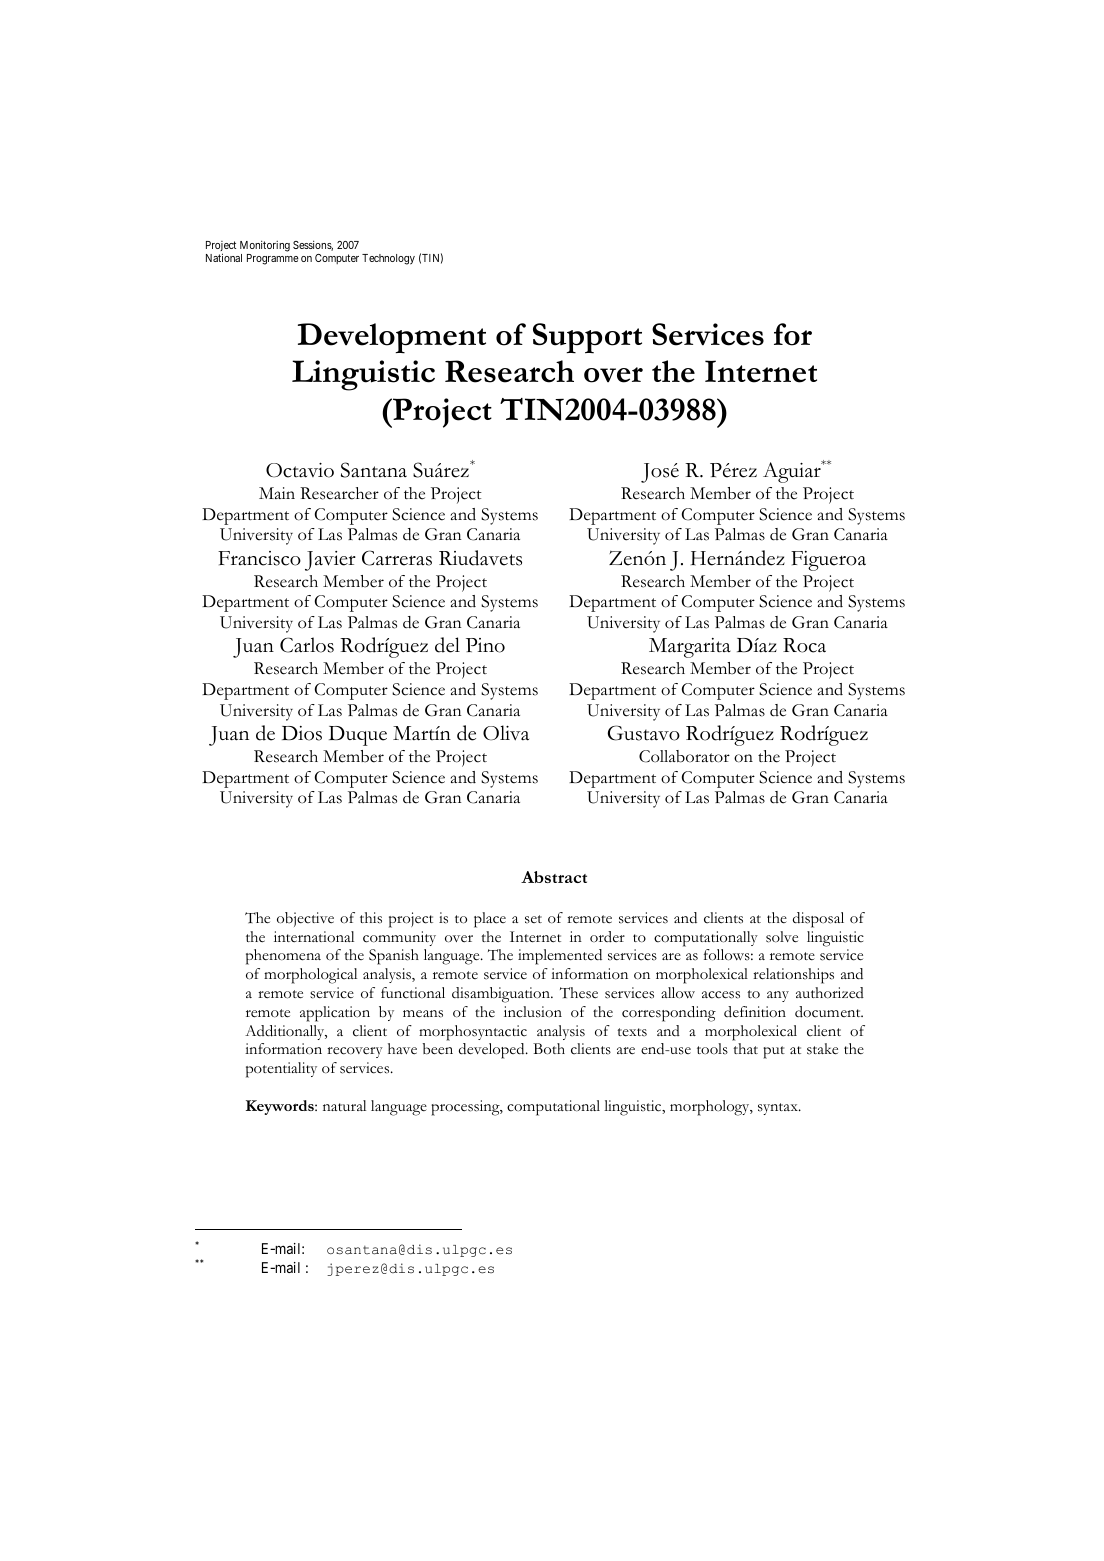 Image resolution: width=1104 pixels, height=1561 pixels. Describe the element at coordinates (307, 645) in the image. I see `Carlos` at that location.
